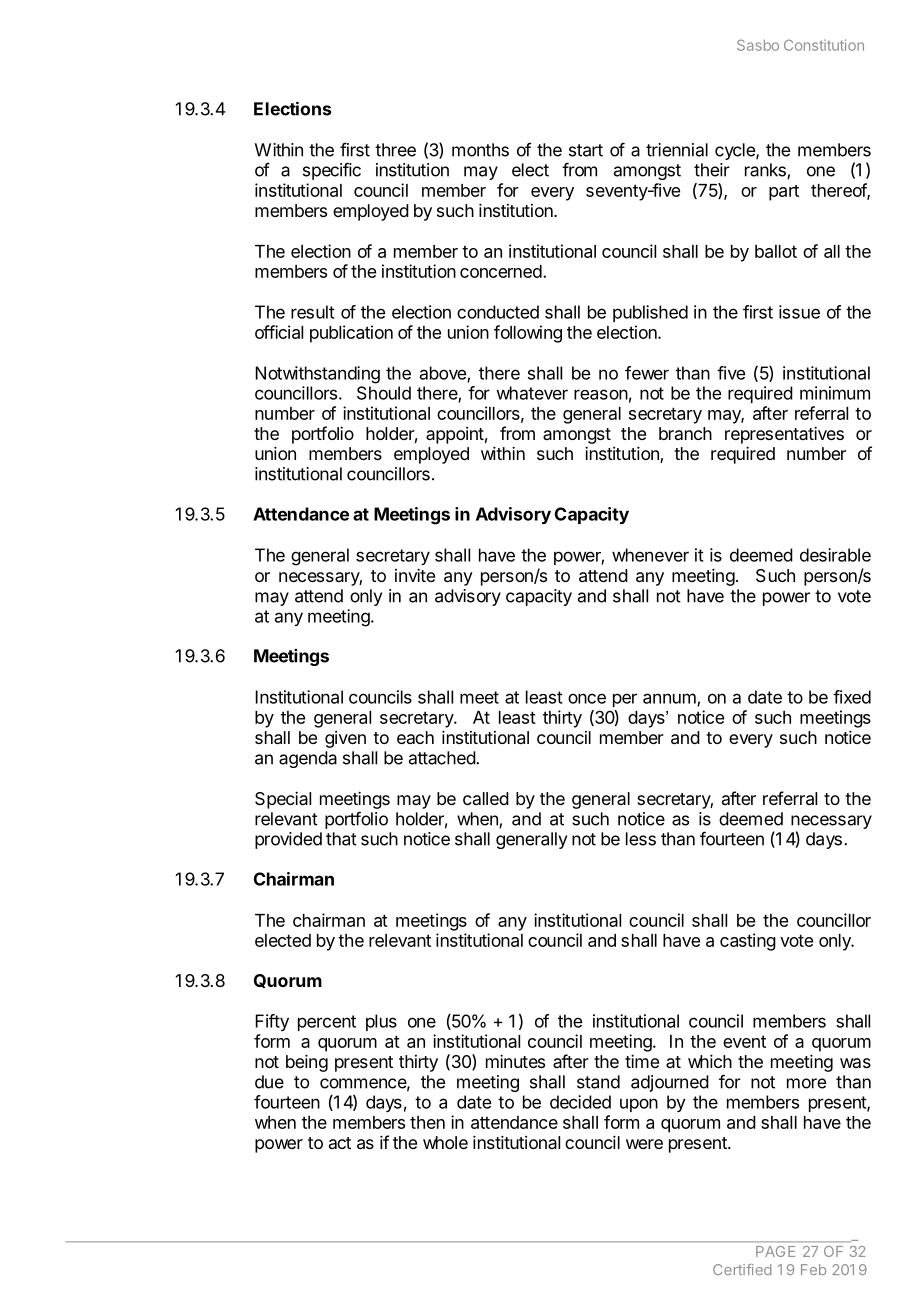 This page has height=1313, width=924. I want to click on less, so click(641, 839).
